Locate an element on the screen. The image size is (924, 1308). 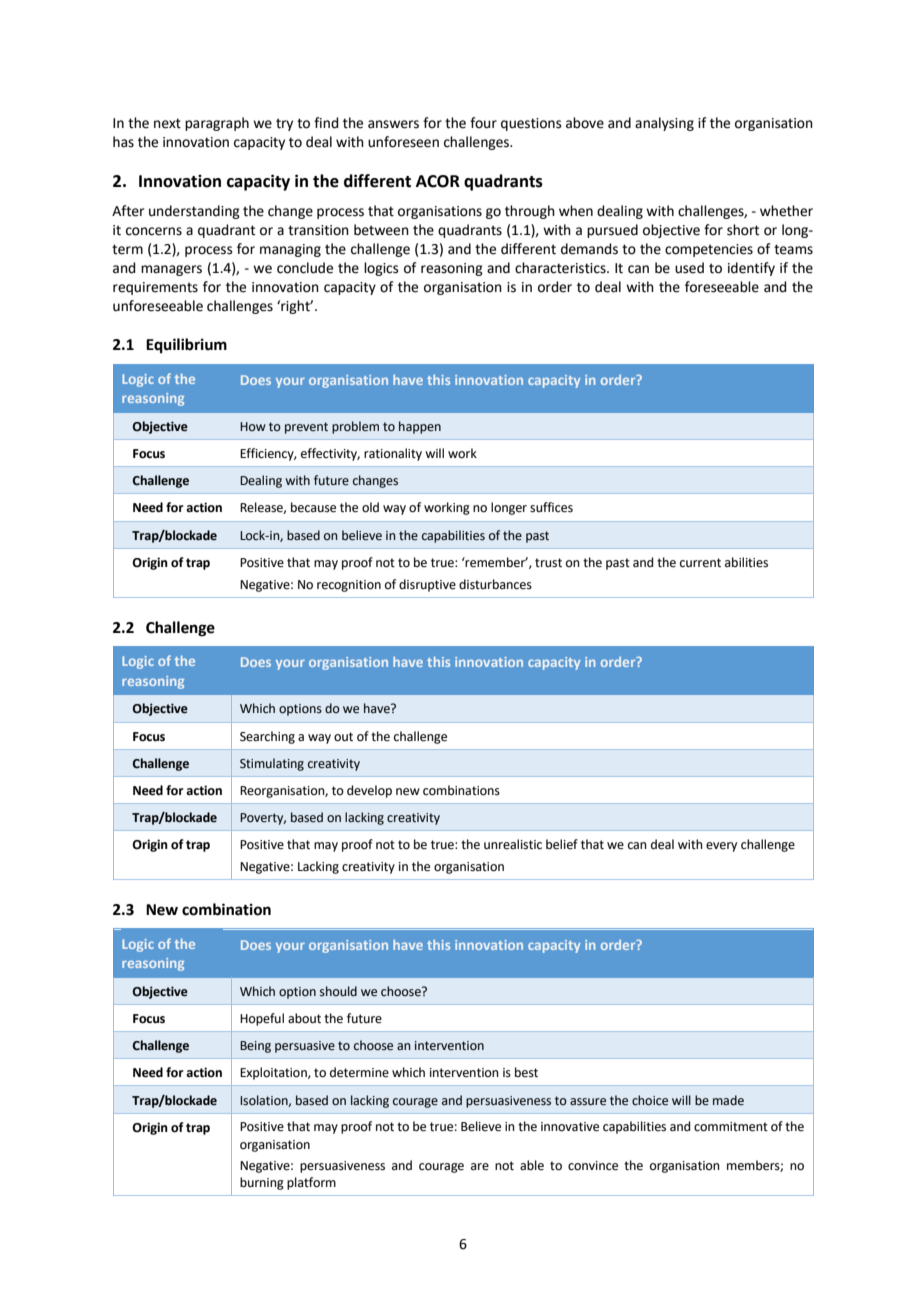
burning is located at coordinates (262, 1183).
